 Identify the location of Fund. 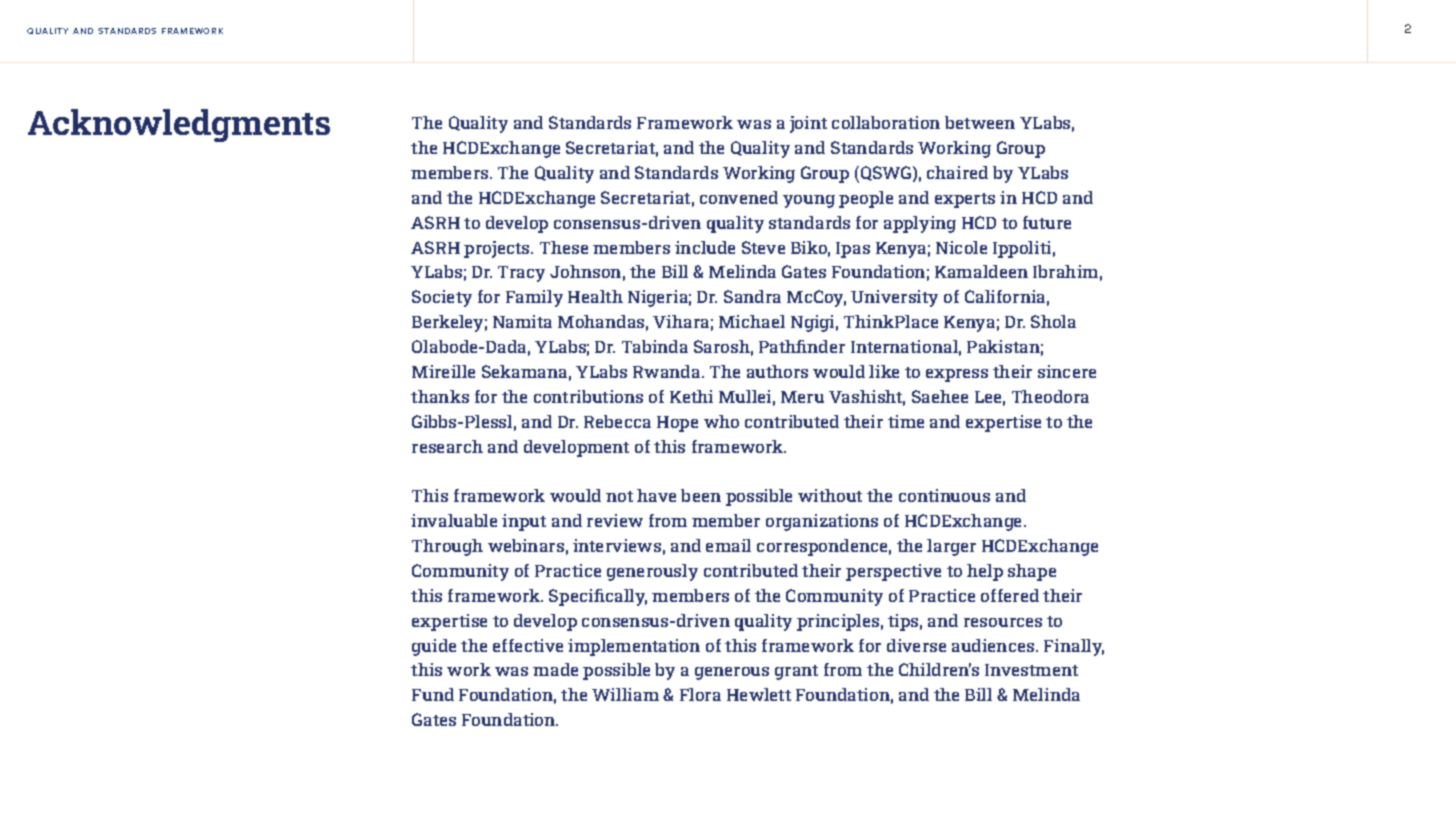
(433, 694).
